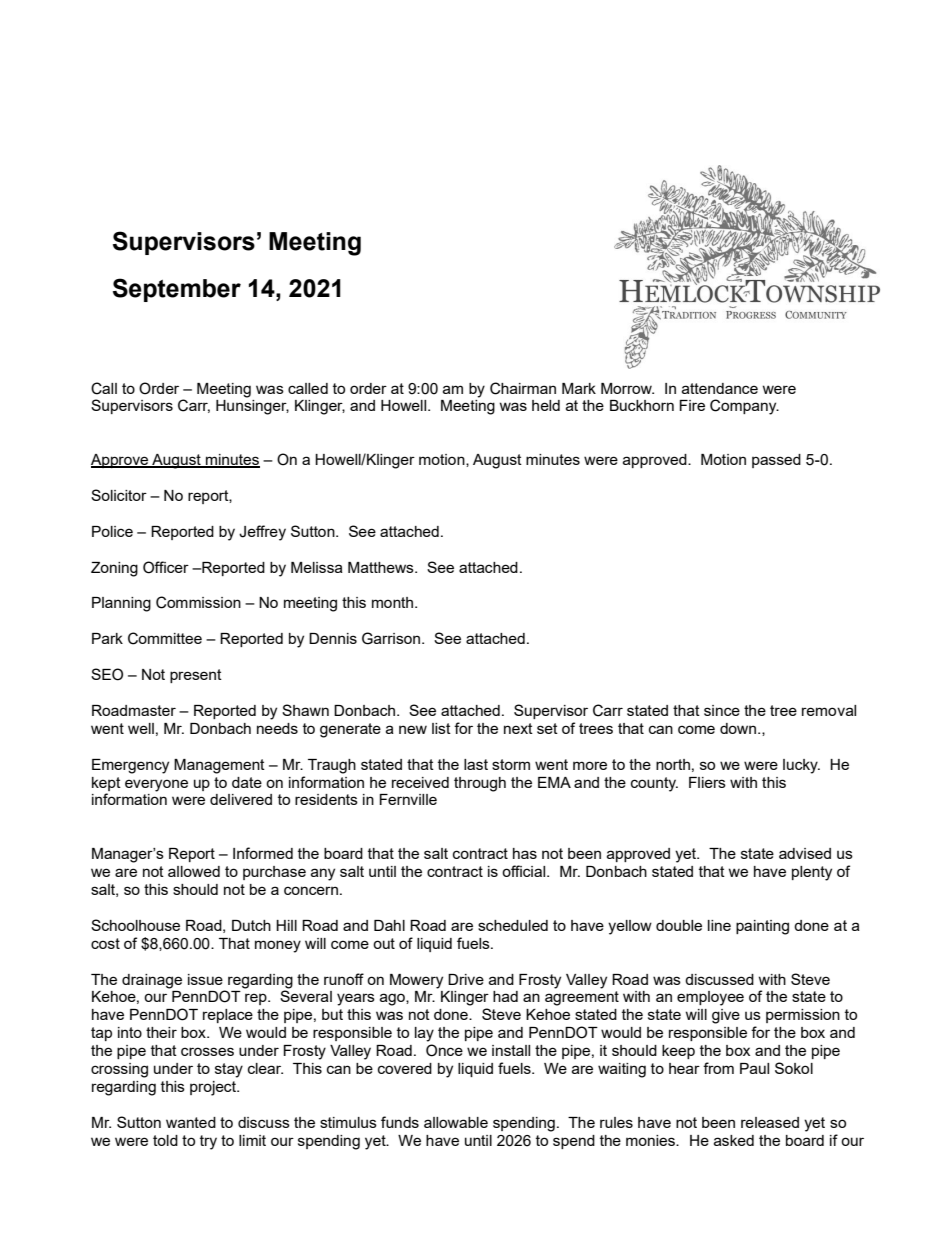  What do you see at coordinates (523, 388) in the image?
I see `Chairman` at bounding box center [523, 388].
